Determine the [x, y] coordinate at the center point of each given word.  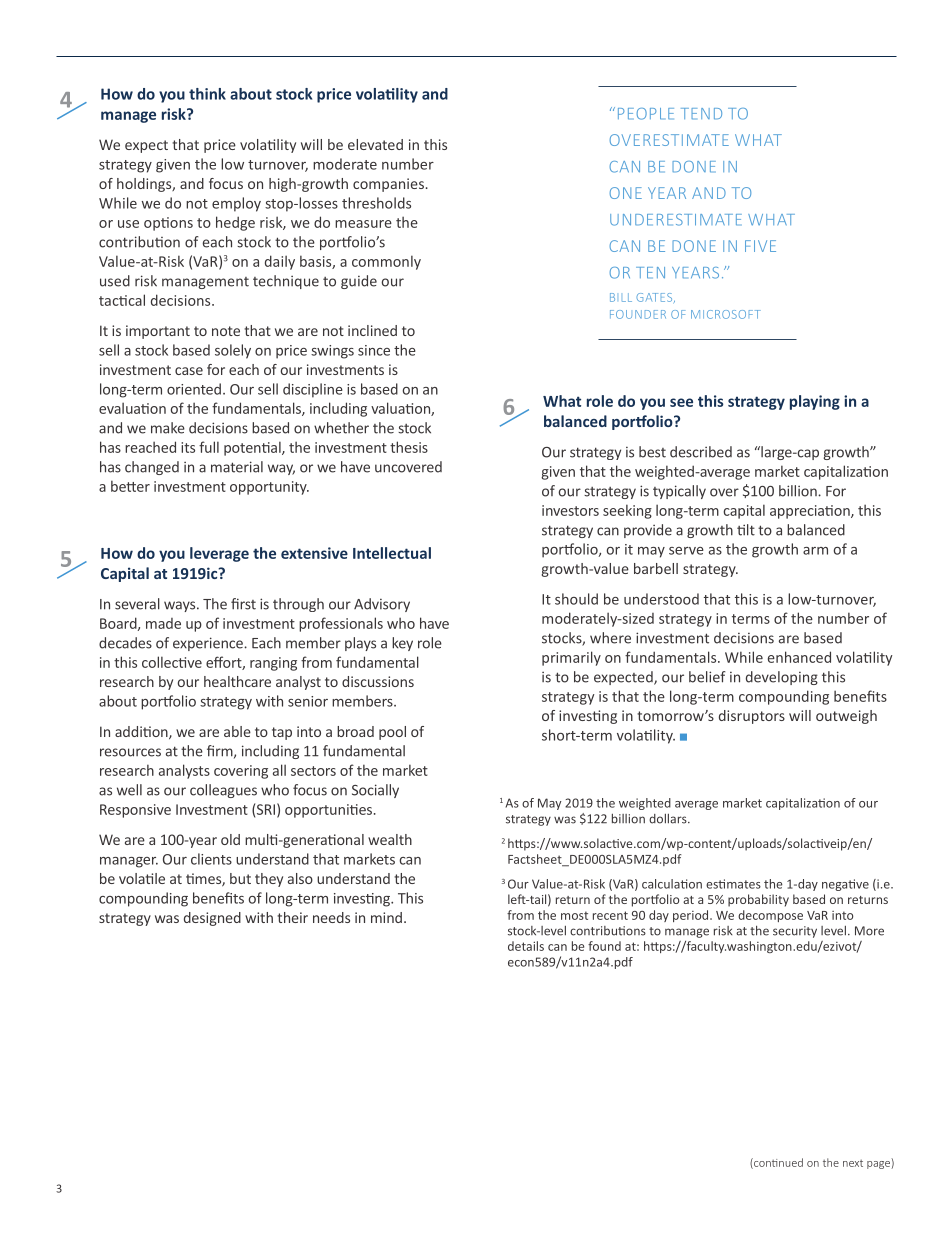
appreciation [811, 512]
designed [212, 919]
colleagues [223, 791]
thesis [409, 447]
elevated [375, 144]
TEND [701, 114]
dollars [669, 819]
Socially [375, 791]
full [209, 447]
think [207, 94]
